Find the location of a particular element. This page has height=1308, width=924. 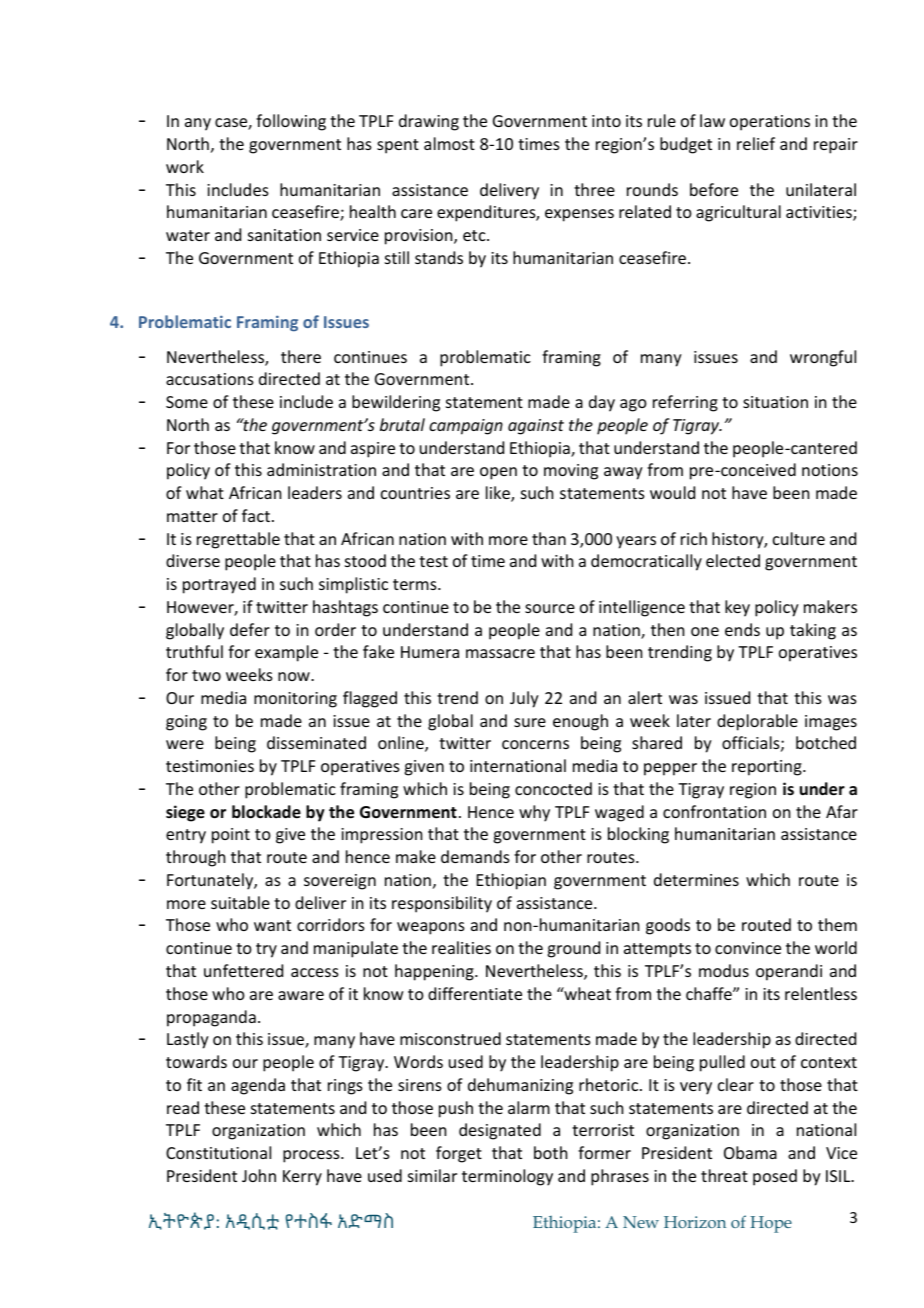

following is located at coordinates (291, 122).
